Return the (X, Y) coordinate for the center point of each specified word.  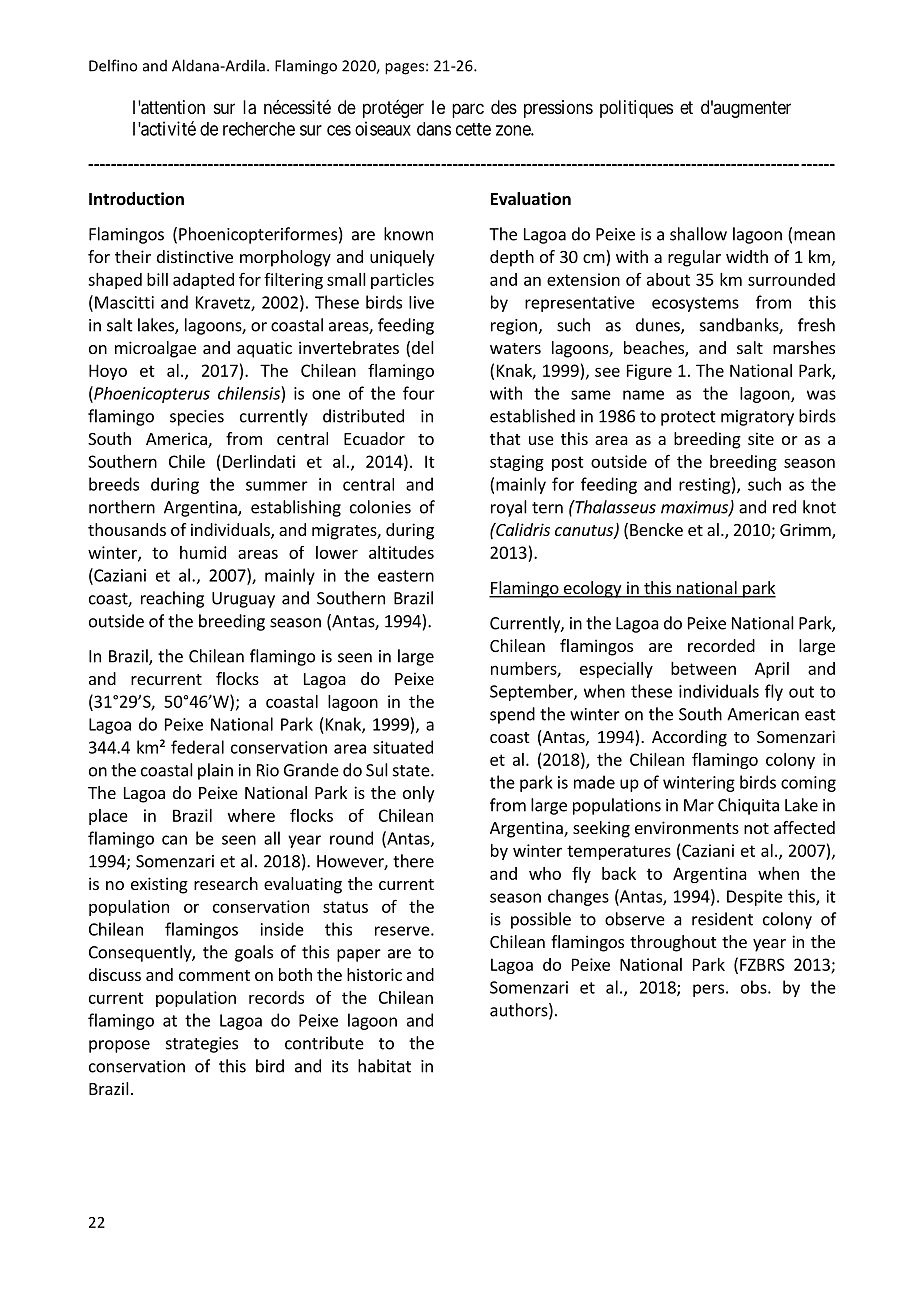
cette (473, 129)
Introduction (136, 199)
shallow (698, 234)
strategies (202, 1045)
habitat (384, 1066)
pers (708, 990)
